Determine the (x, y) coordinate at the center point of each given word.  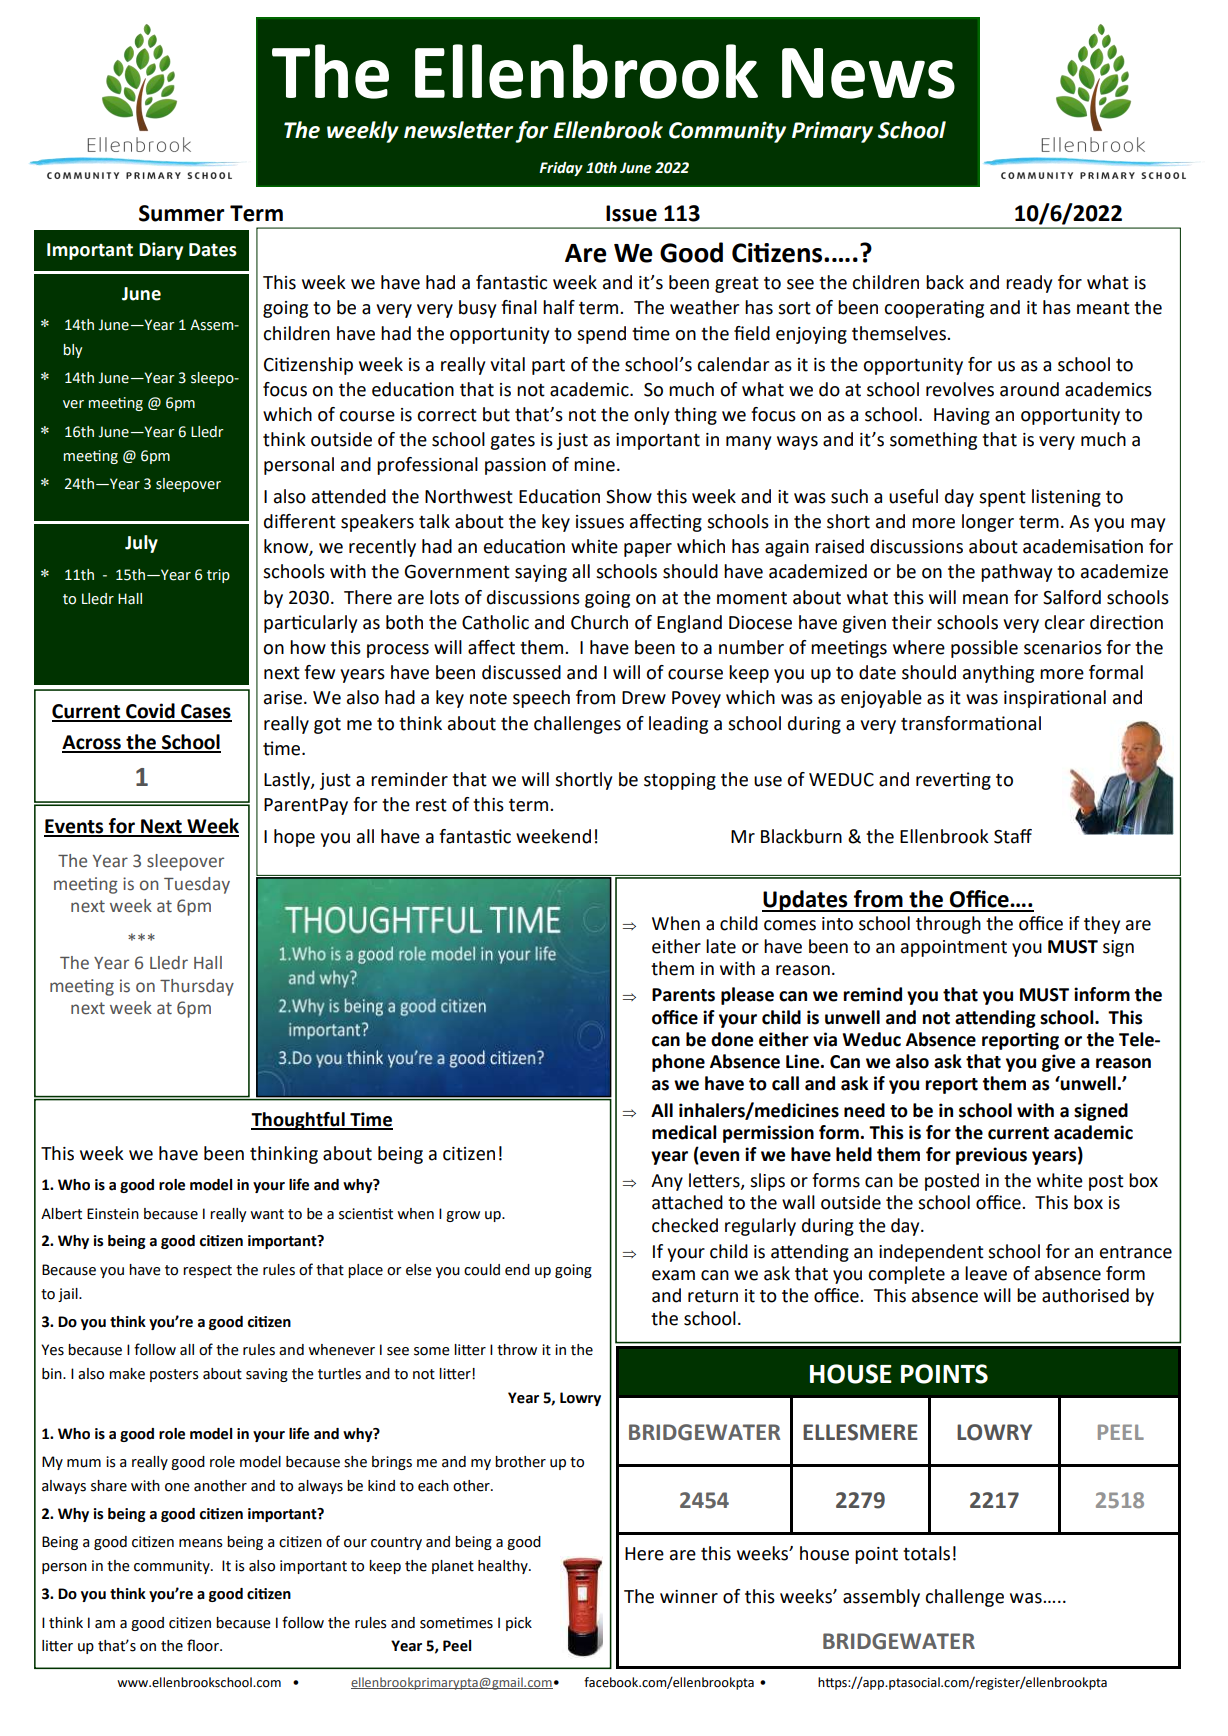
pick (519, 1624)
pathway (1016, 573)
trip (218, 576)
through (948, 925)
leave (986, 1273)
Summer (182, 213)
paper (648, 550)
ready (1029, 284)
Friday (561, 169)
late (721, 946)
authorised (1085, 1295)
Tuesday (197, 885)
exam (673, 1275)
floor (204, 1645)
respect (207, 1271)
